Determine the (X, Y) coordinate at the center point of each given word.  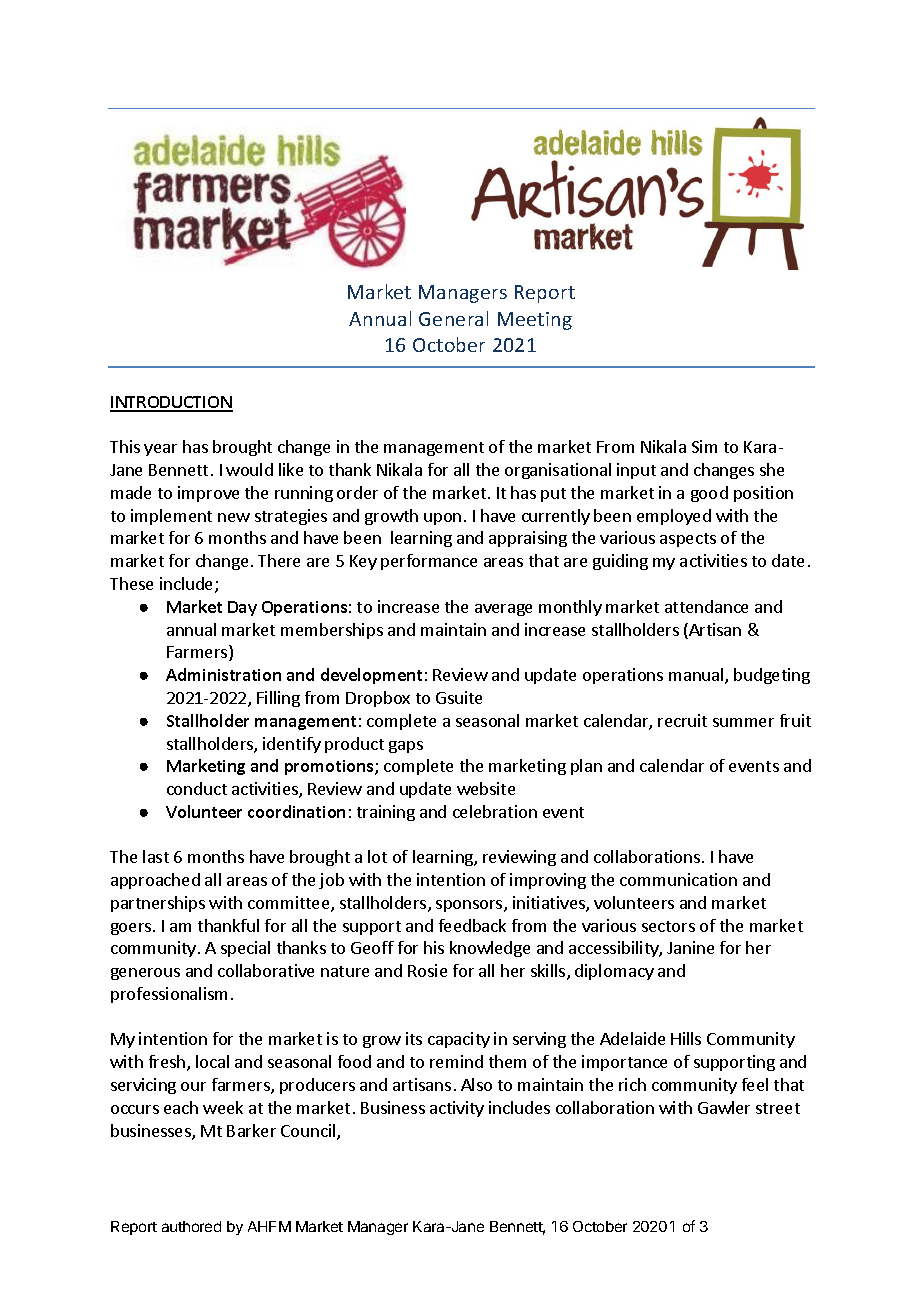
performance (429, 562)
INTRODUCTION (171, 403)
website (486, 788)
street (778, 1108)
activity (457, 1109)
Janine (690, 947)
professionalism (169, 995)
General (453, 318)
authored (191, 1226)
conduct (197, 788)
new (234, 517)
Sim (704, 446)
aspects (688, 540)
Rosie (427, 970)
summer (743, 722)
